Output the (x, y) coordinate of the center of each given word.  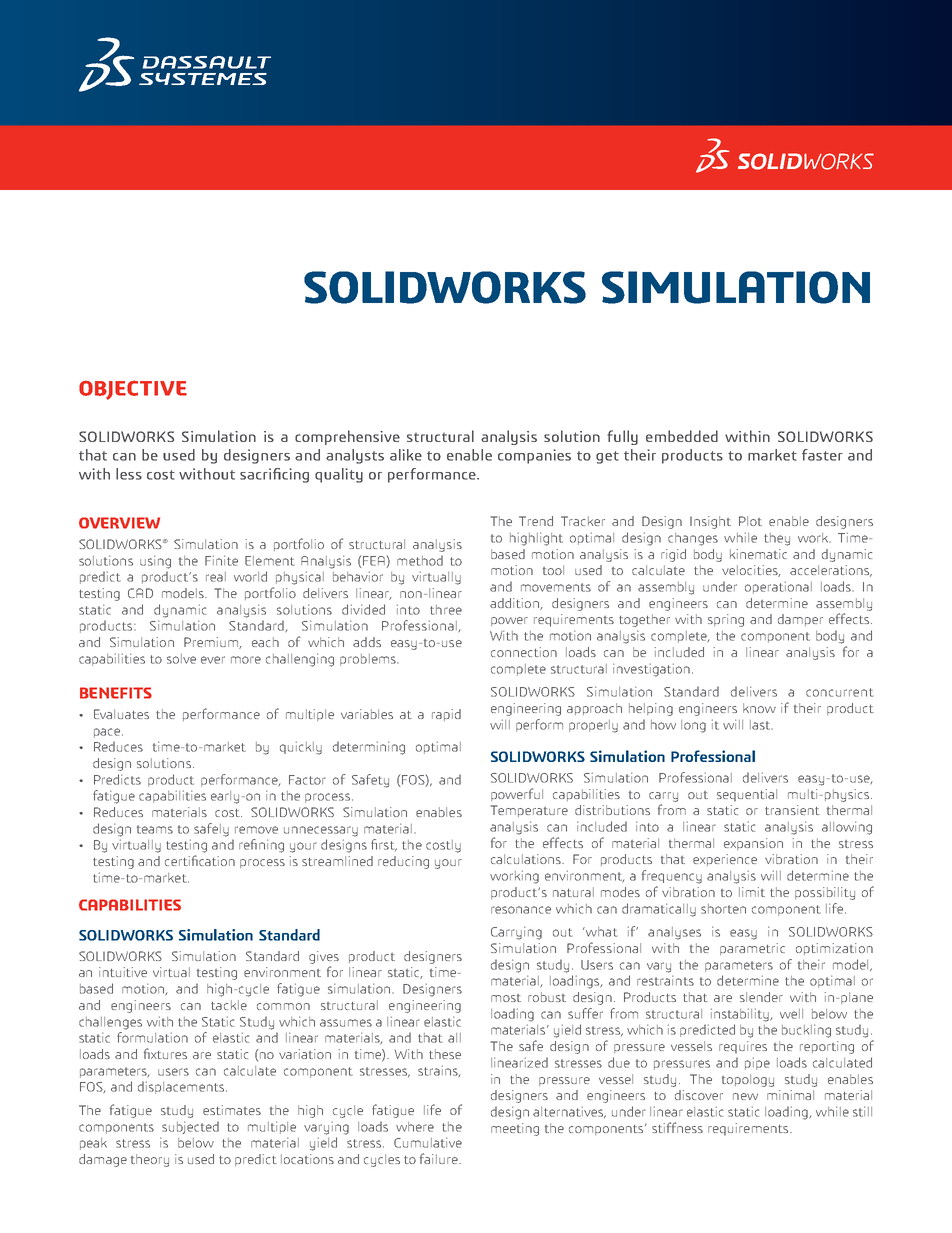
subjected (190, 1127)
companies (534, 456)
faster (822, 455)
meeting (515, 1129)
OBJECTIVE (133, 390)
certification (200, 860)
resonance (521, 910)
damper (800, 620)
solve (181, 659)
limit (752, 892)
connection (524, 652)
